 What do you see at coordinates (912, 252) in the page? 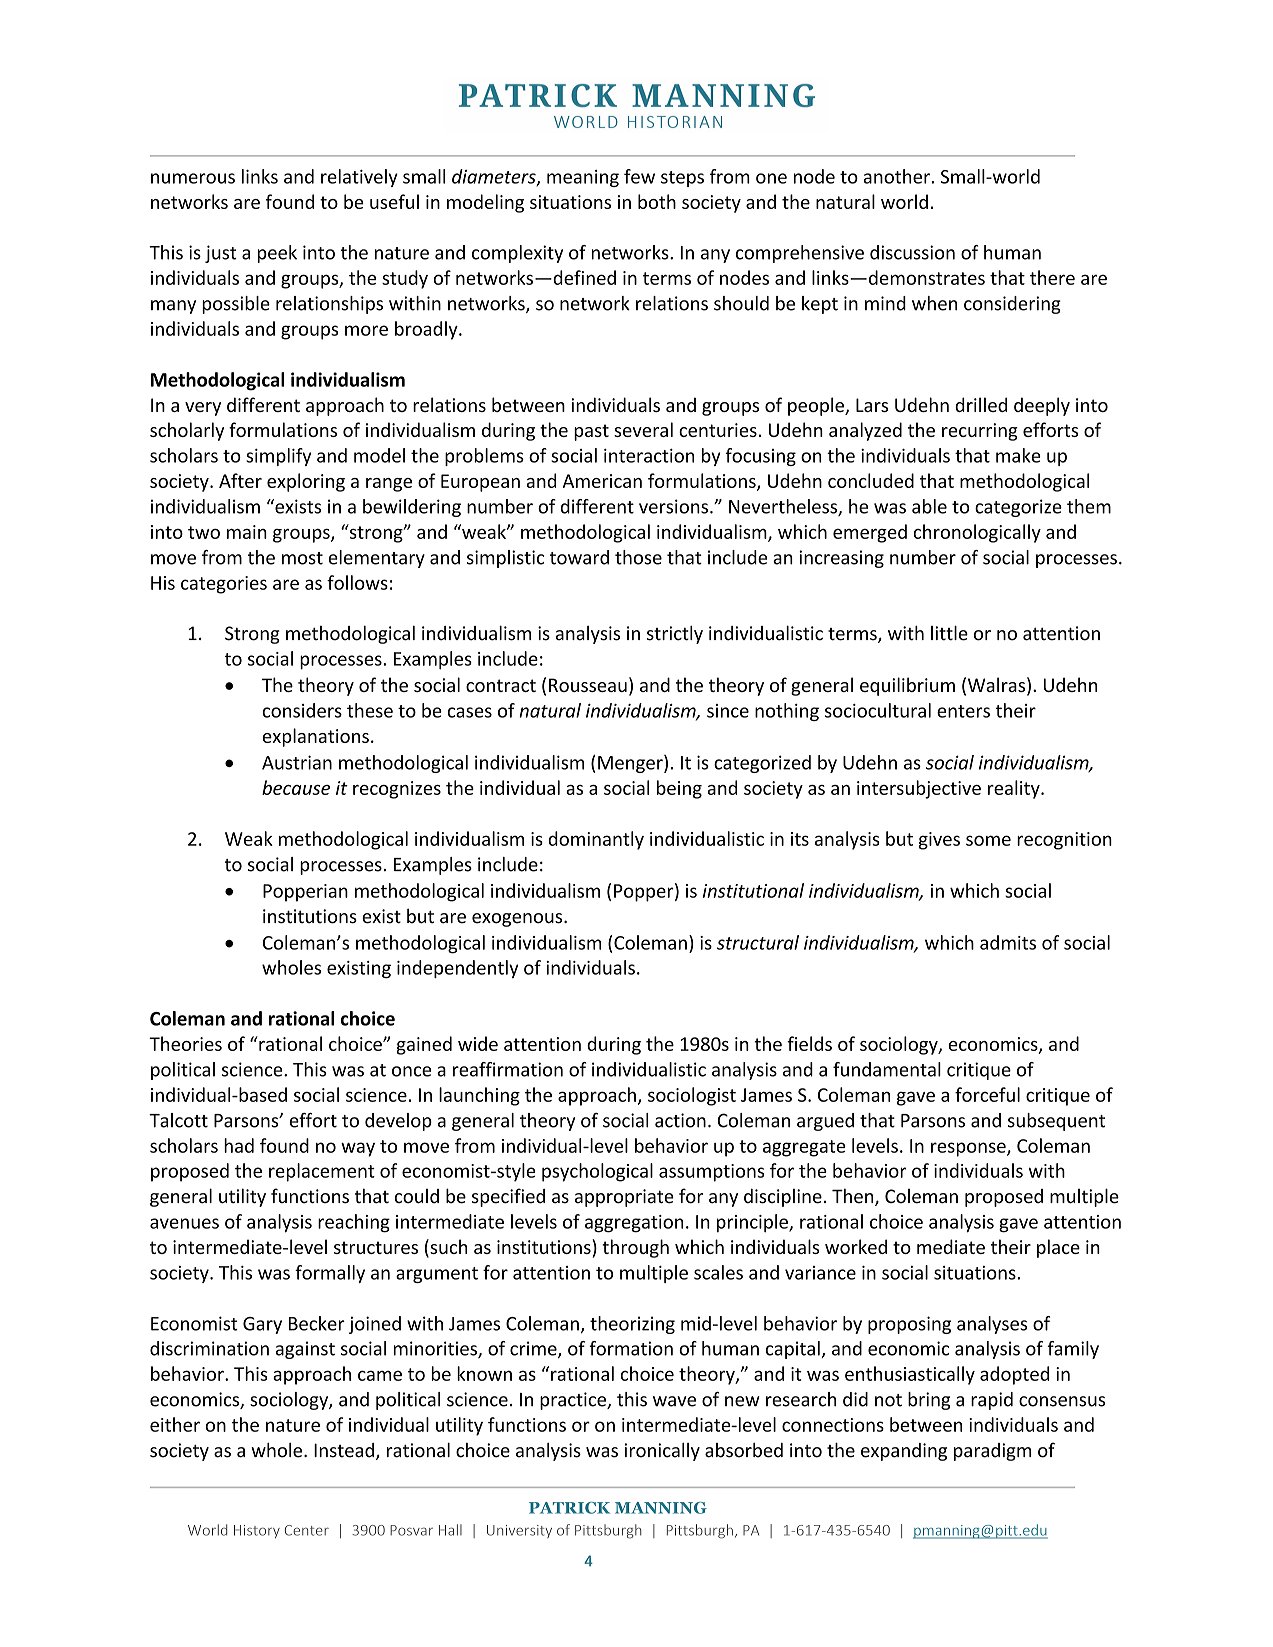
I see `discussion` at bounding box center [912, 252].
